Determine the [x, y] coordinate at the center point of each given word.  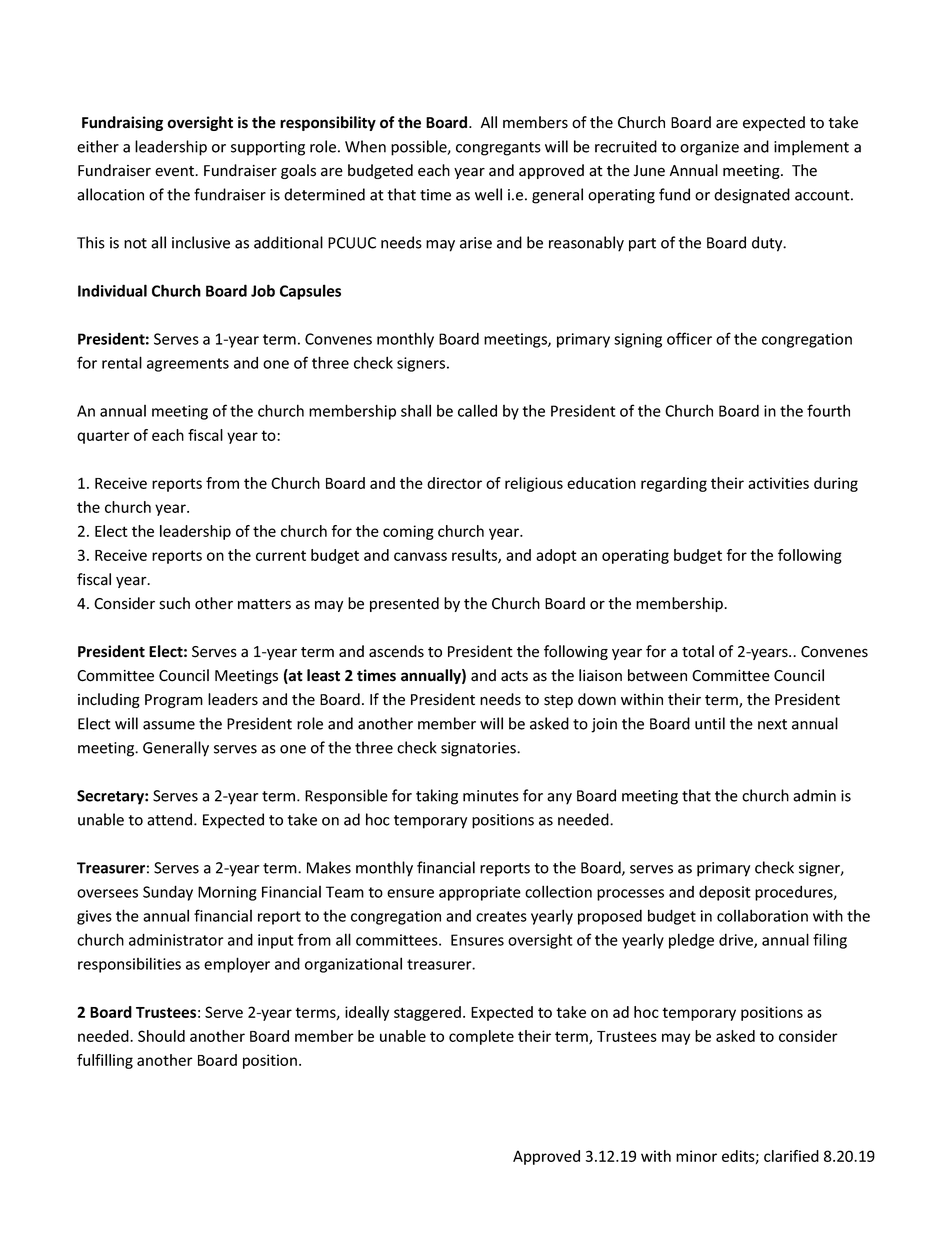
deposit [725, 893]
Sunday [168, 893]
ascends [396, 651]
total [698, 651]
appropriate [480, 893]
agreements [188, 365]
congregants [498, 149]
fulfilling [105, 1061]
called [477, 410]
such [174, 603]
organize [709, 148]
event [176, 171]
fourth [828, 410]
